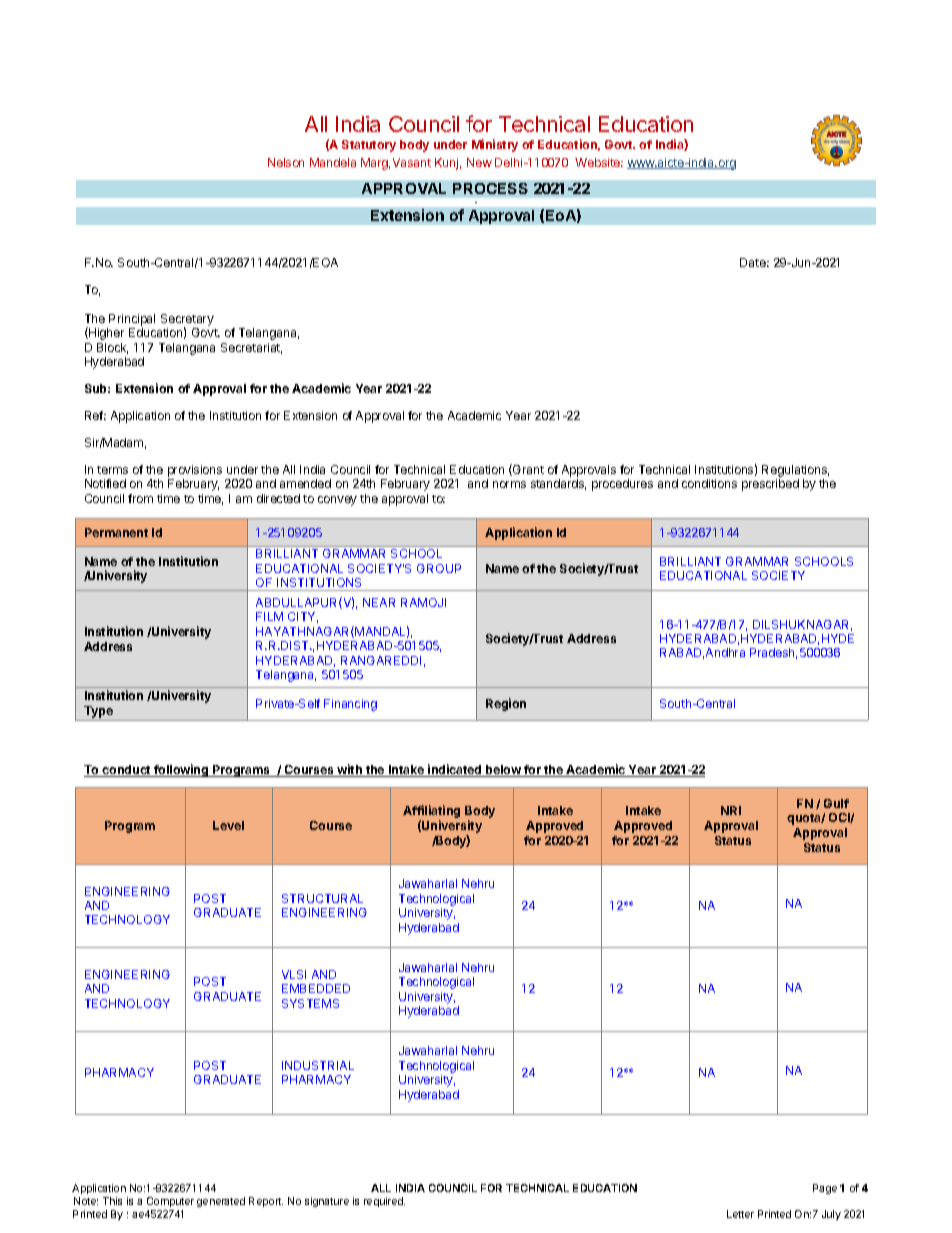  Describe the element at coordinates (509, 484) in the page. I see `norms` at that location.
